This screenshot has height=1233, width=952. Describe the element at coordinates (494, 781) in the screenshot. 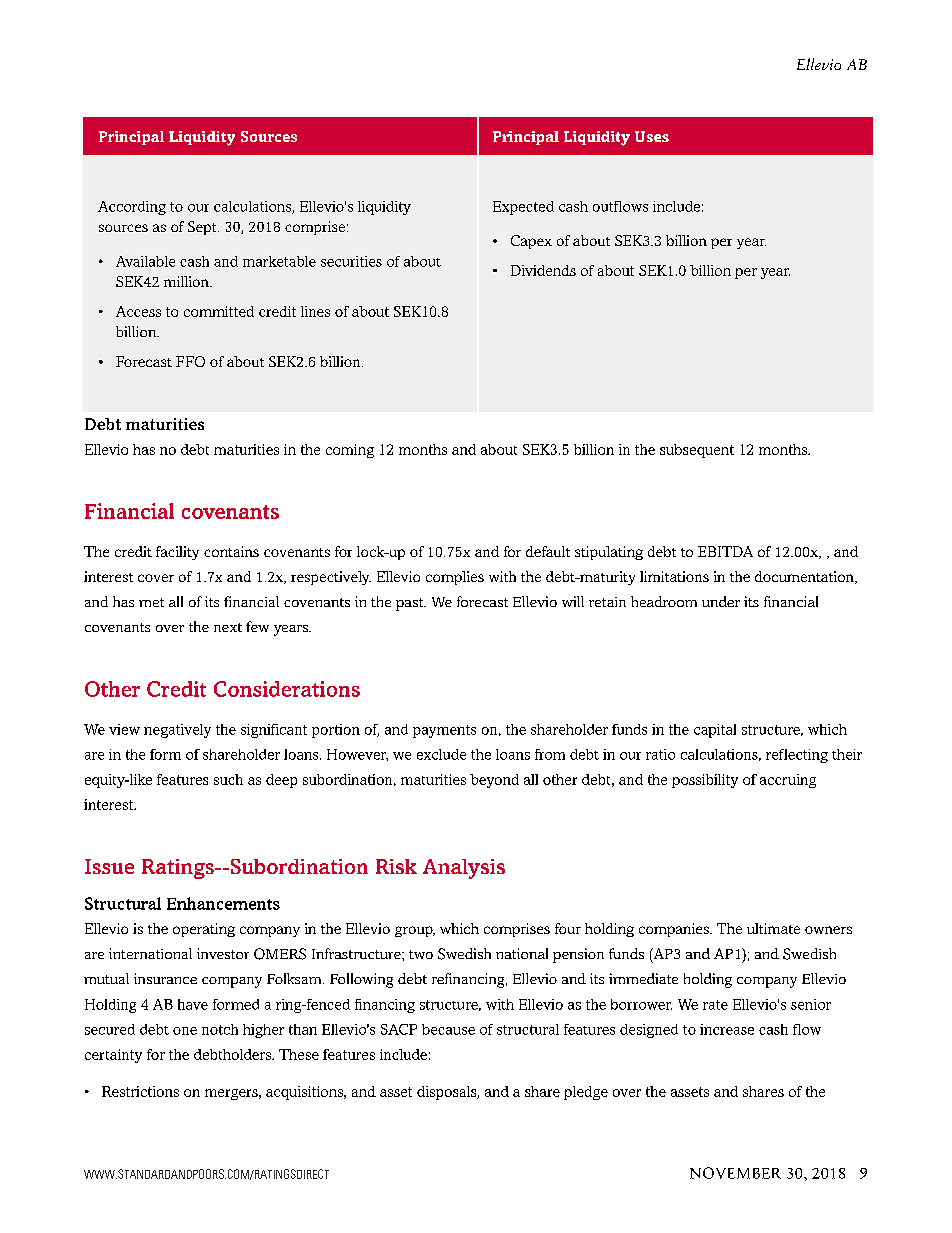

I see `beyond` at that location.
